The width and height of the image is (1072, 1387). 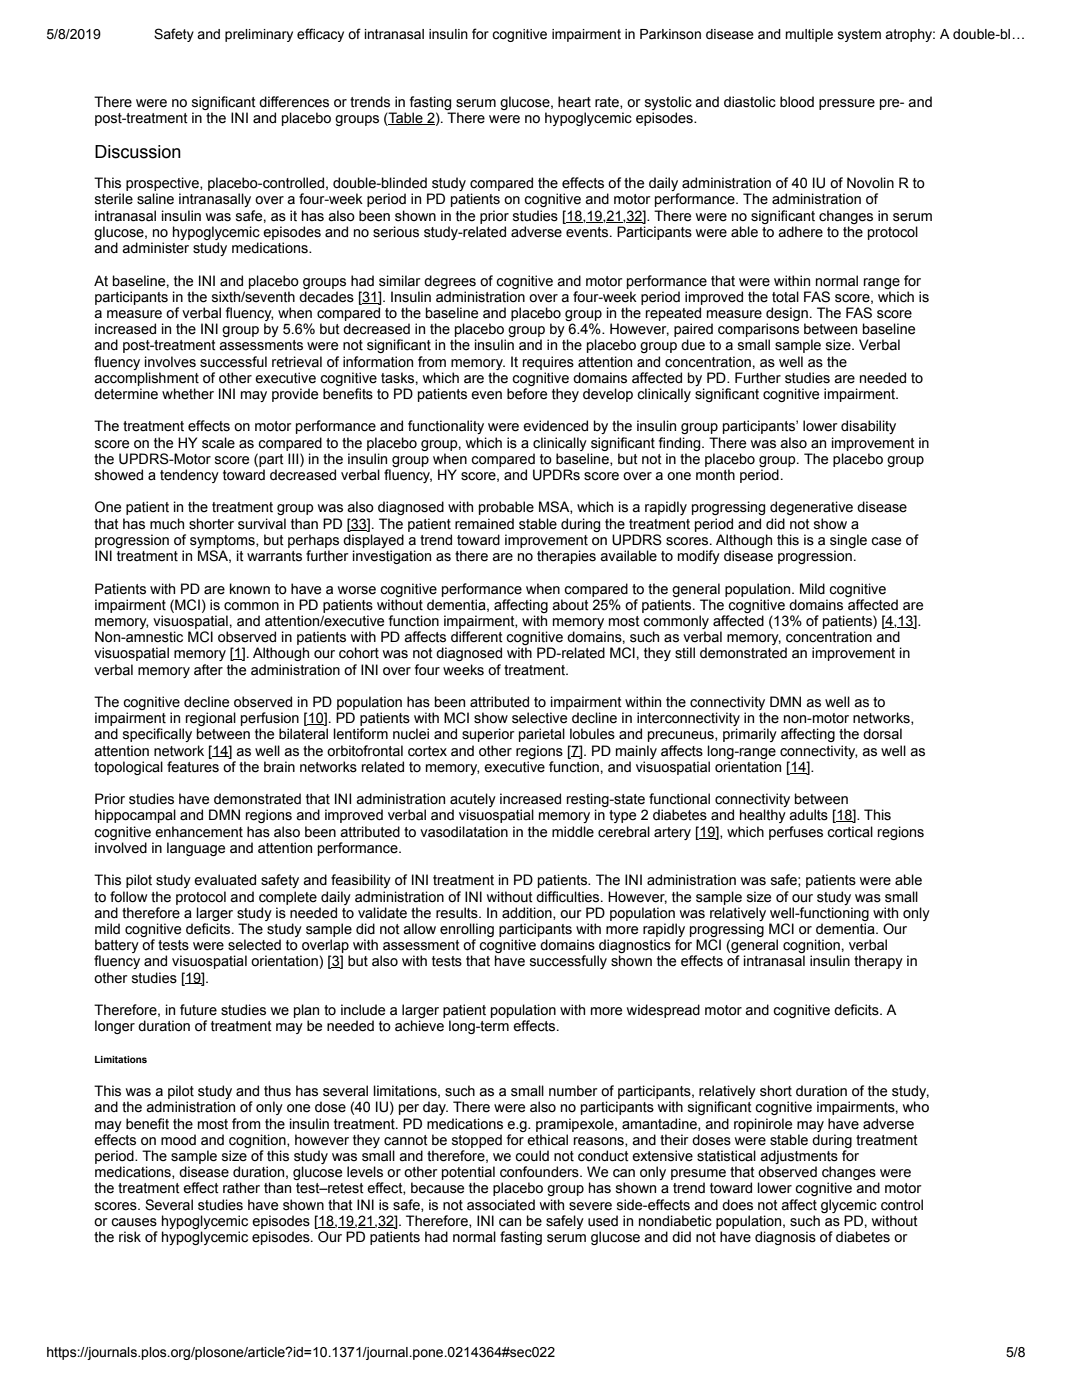 I want to click on scale, so click(x=218, y=443).
